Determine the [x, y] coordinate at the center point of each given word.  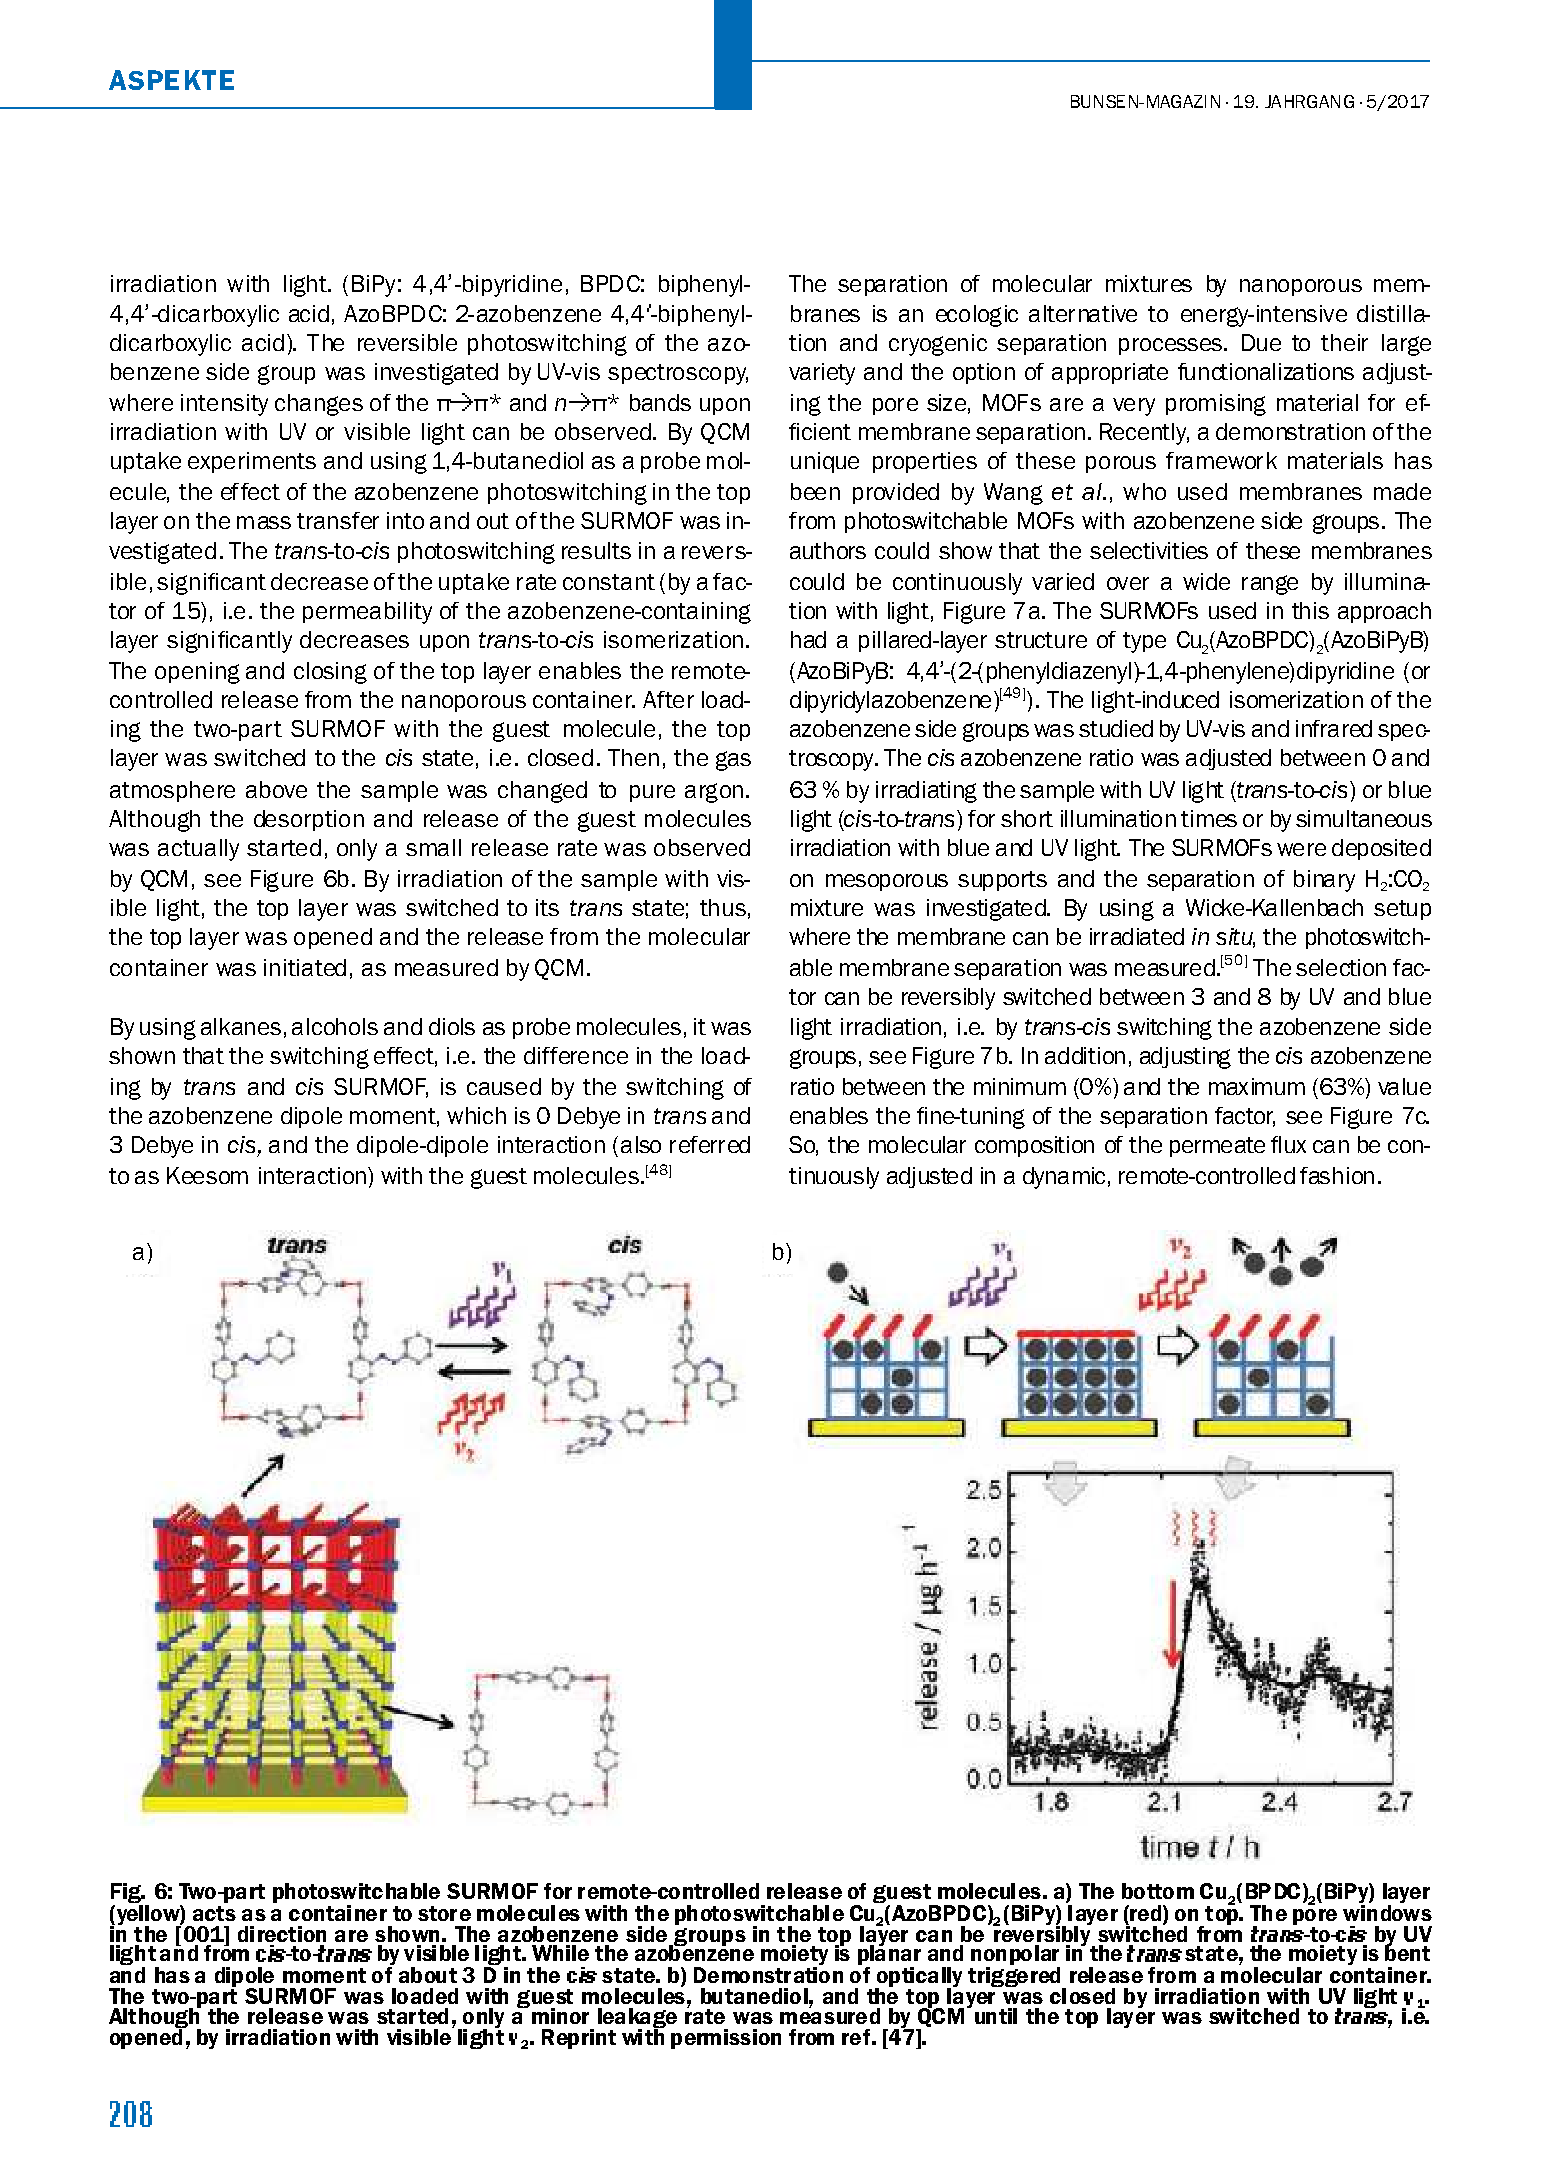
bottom [1158, 1891]
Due [1261, 342]
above [276, 789]
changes [319, 405]
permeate [1217, 1147]
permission [726, 2039]
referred [710, 1144]
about [428, 1975]
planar [889, 1955]
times [1209, 818]
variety [822, 374]
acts [214, 1913]
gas [733, 761]
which [476, 1115]
